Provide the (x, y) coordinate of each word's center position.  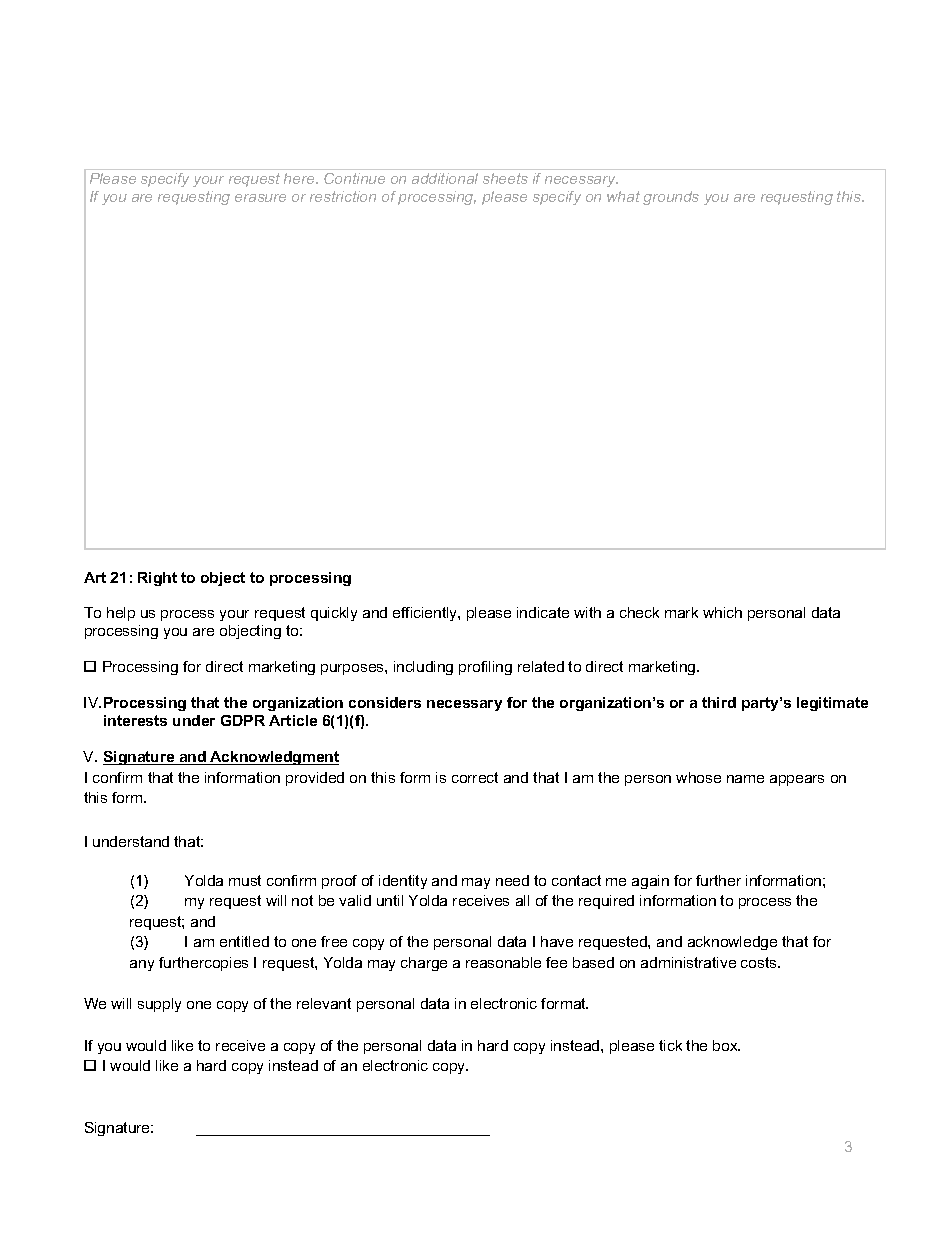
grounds (671, 198)
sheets (505, 178)
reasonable (503, 962)
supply (159, 1005)
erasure (260, 198)
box (726, 1045)
